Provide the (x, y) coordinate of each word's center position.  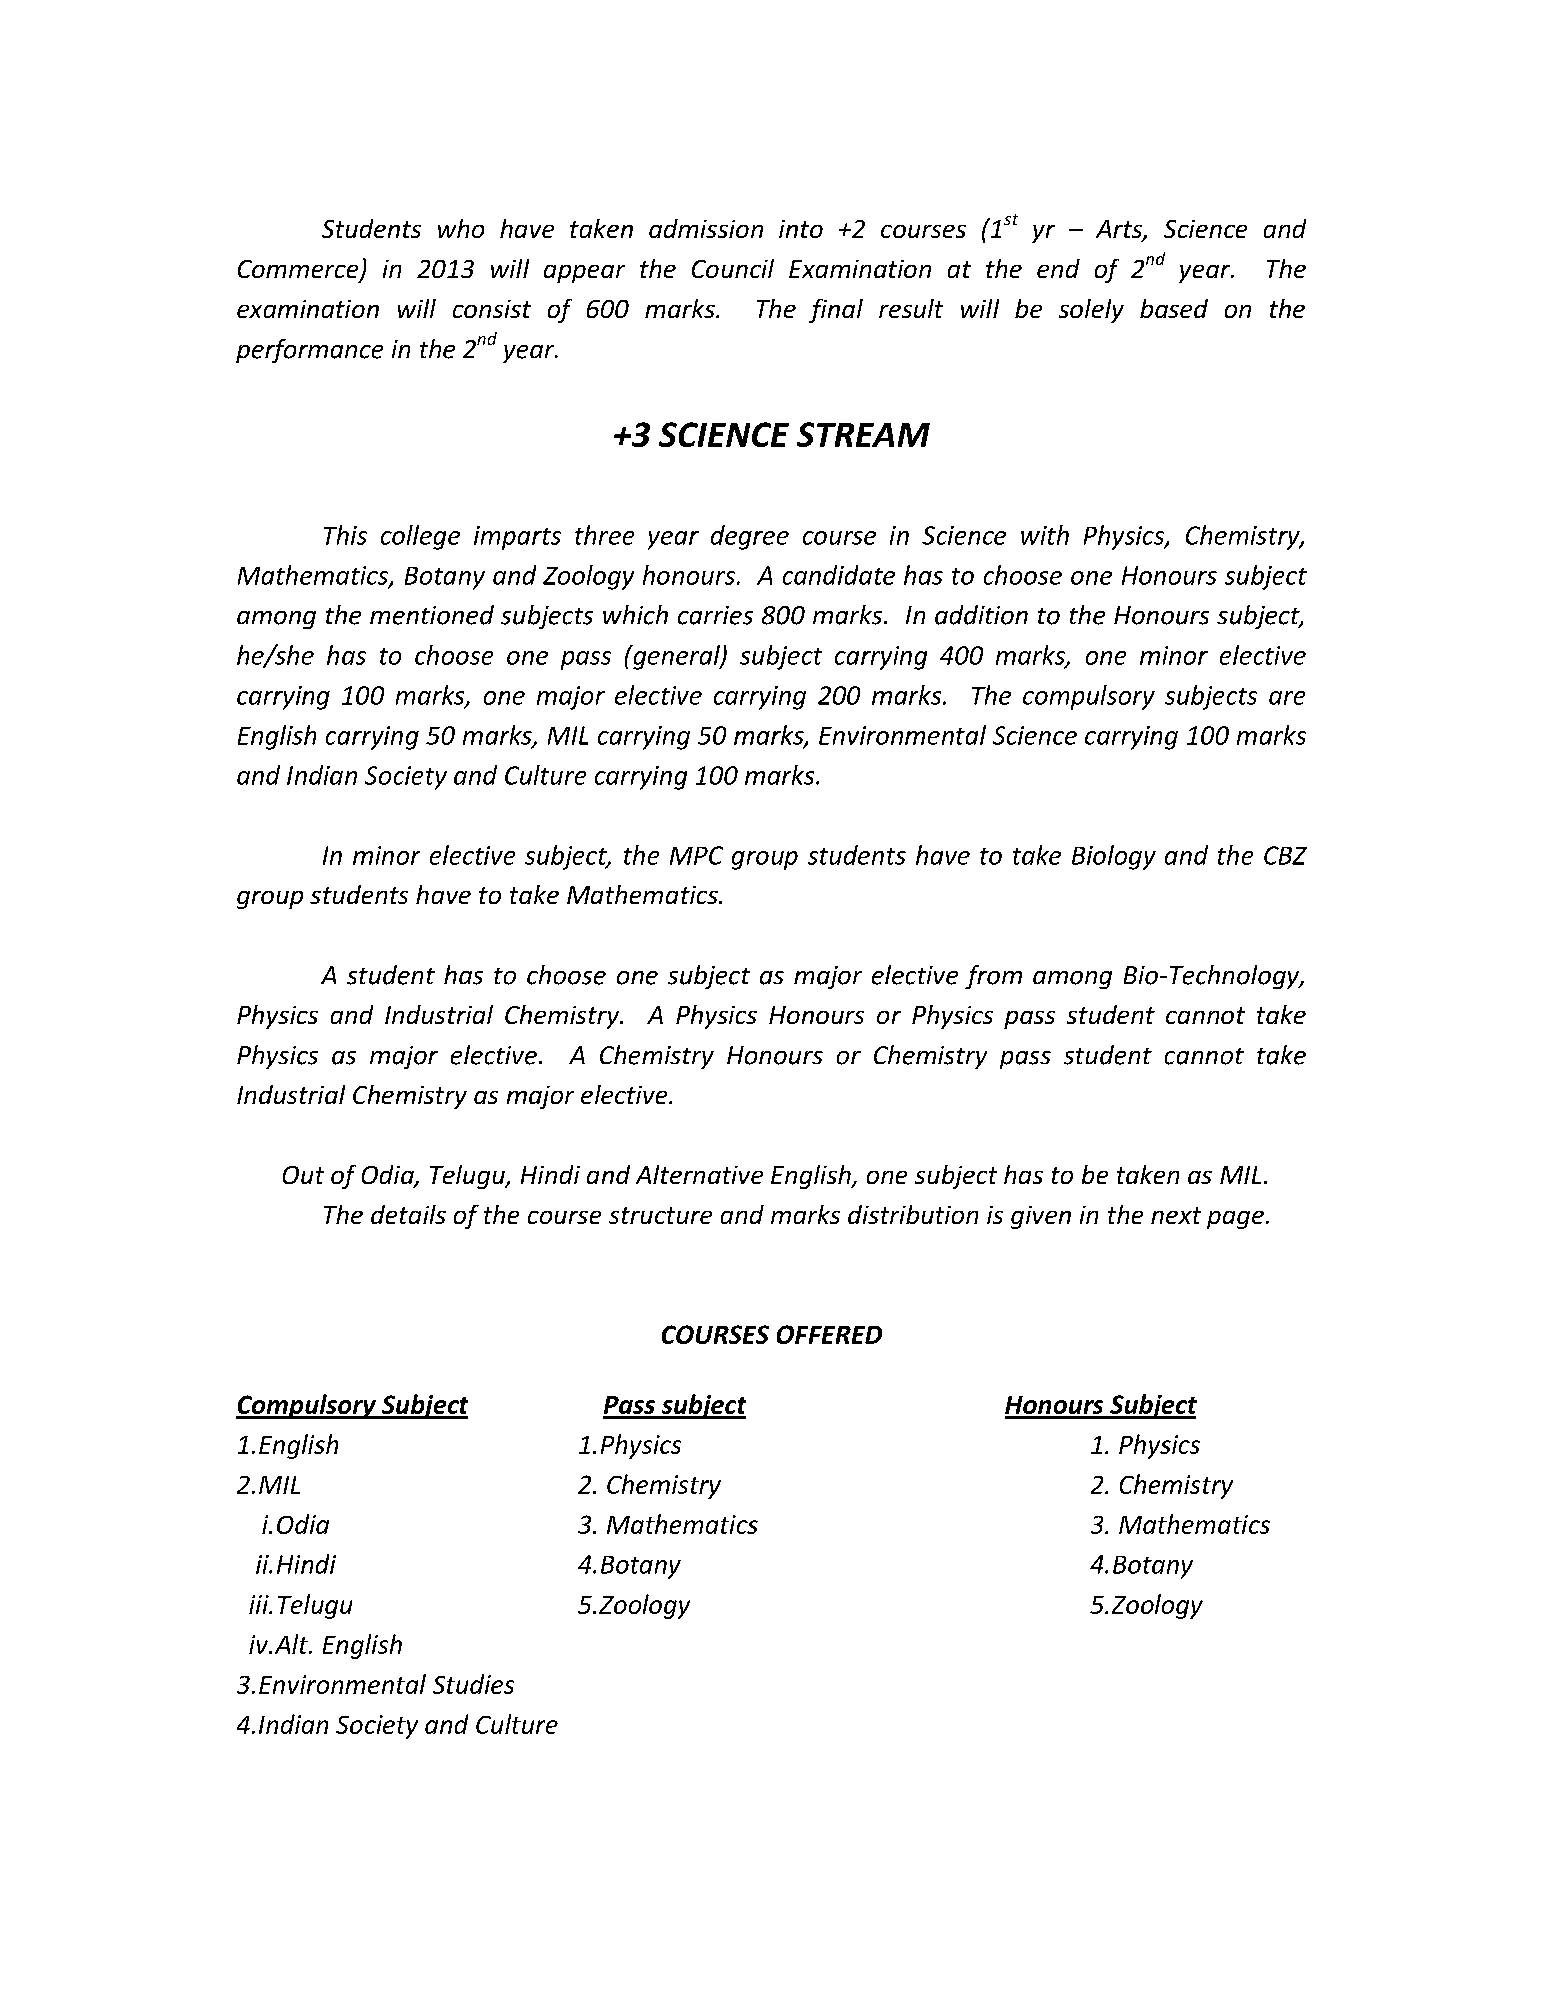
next (1176, 1215)
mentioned (432, 615)
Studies (473, 1684)
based (1174, 308)
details (408, 1214)
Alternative (699, 1174)
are (1287, 698)
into (801, 229)
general (676, 657)
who (461, 228)
